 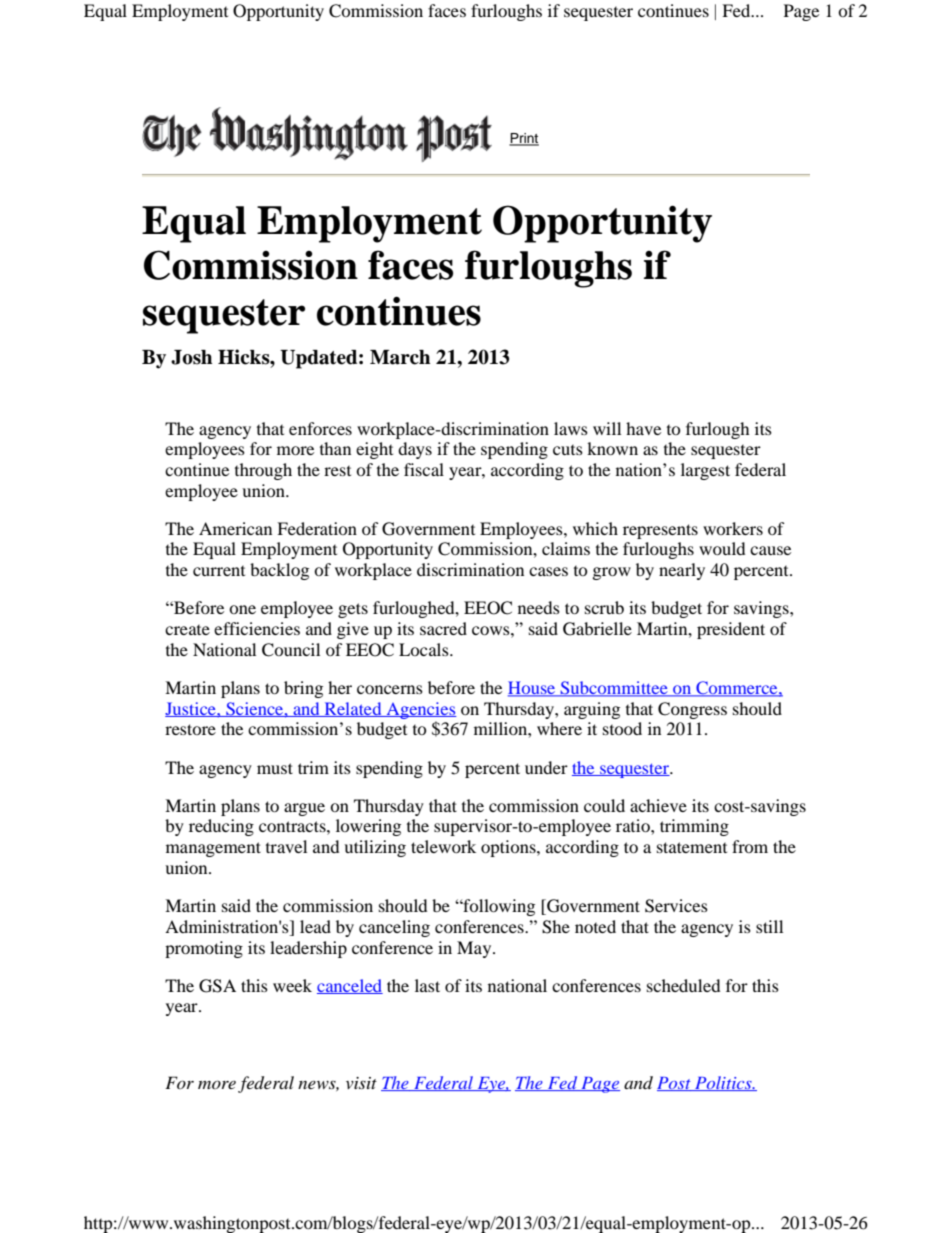 What do you see at coordinates (643, 428) in the screenshot?
I see `have` at bounding box center [643, 428].
